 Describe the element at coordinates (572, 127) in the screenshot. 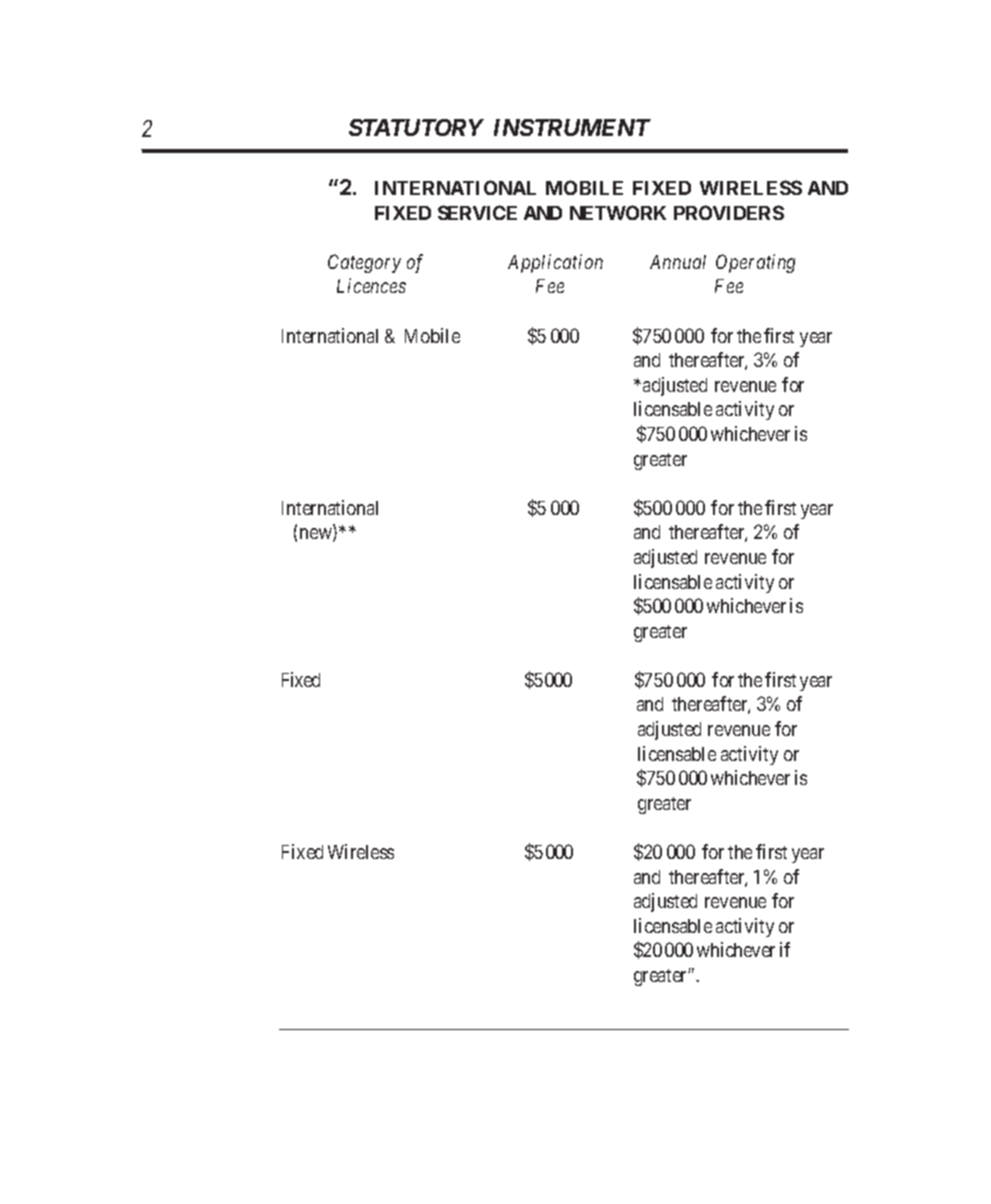

I see `INSTRUMENT` at that location.
